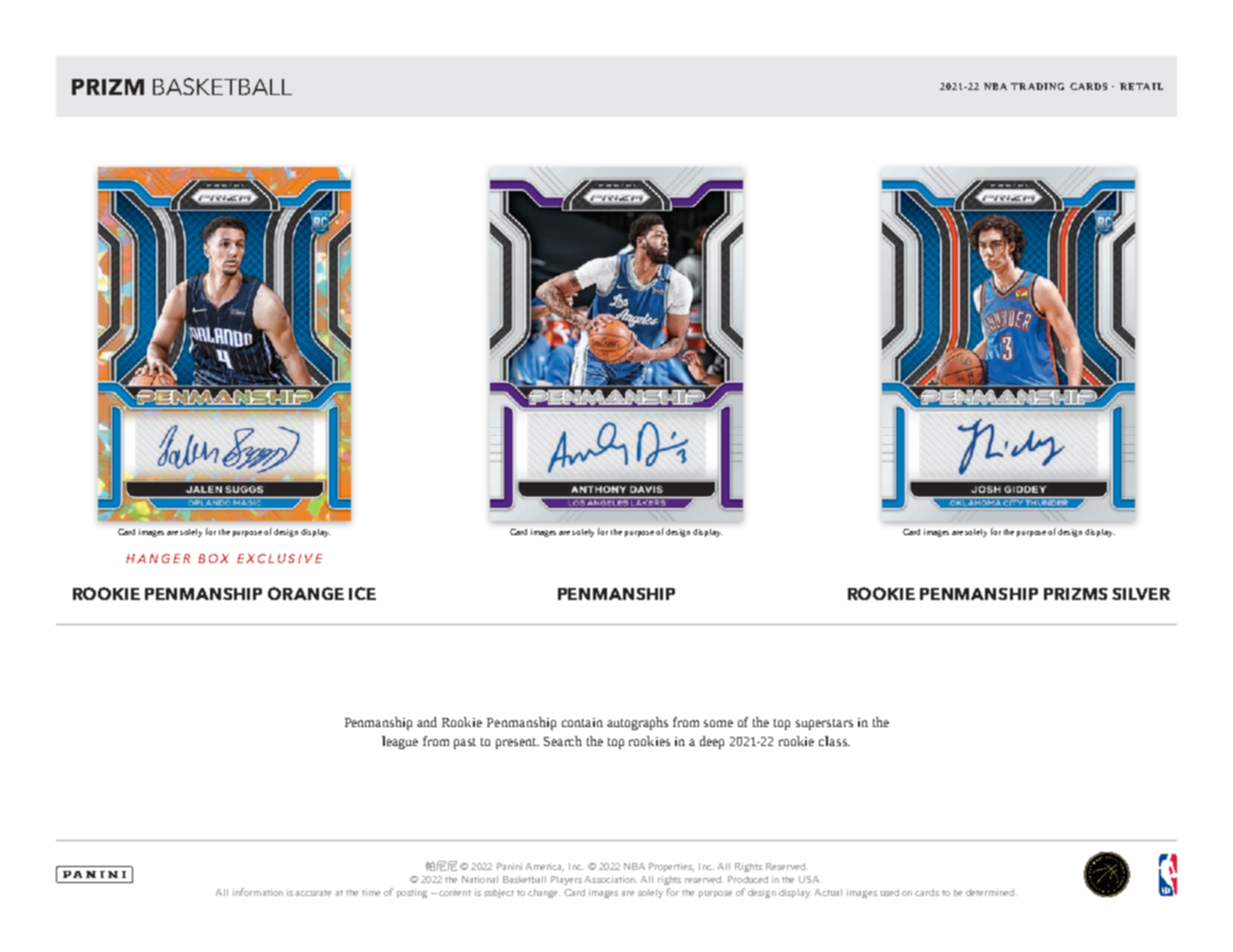 The width and height of the screenshot is (1233, 952). What do you see at coordinates (671, 867) in the screenshot?
I see `Properties` at bounding box center [671, 867].
